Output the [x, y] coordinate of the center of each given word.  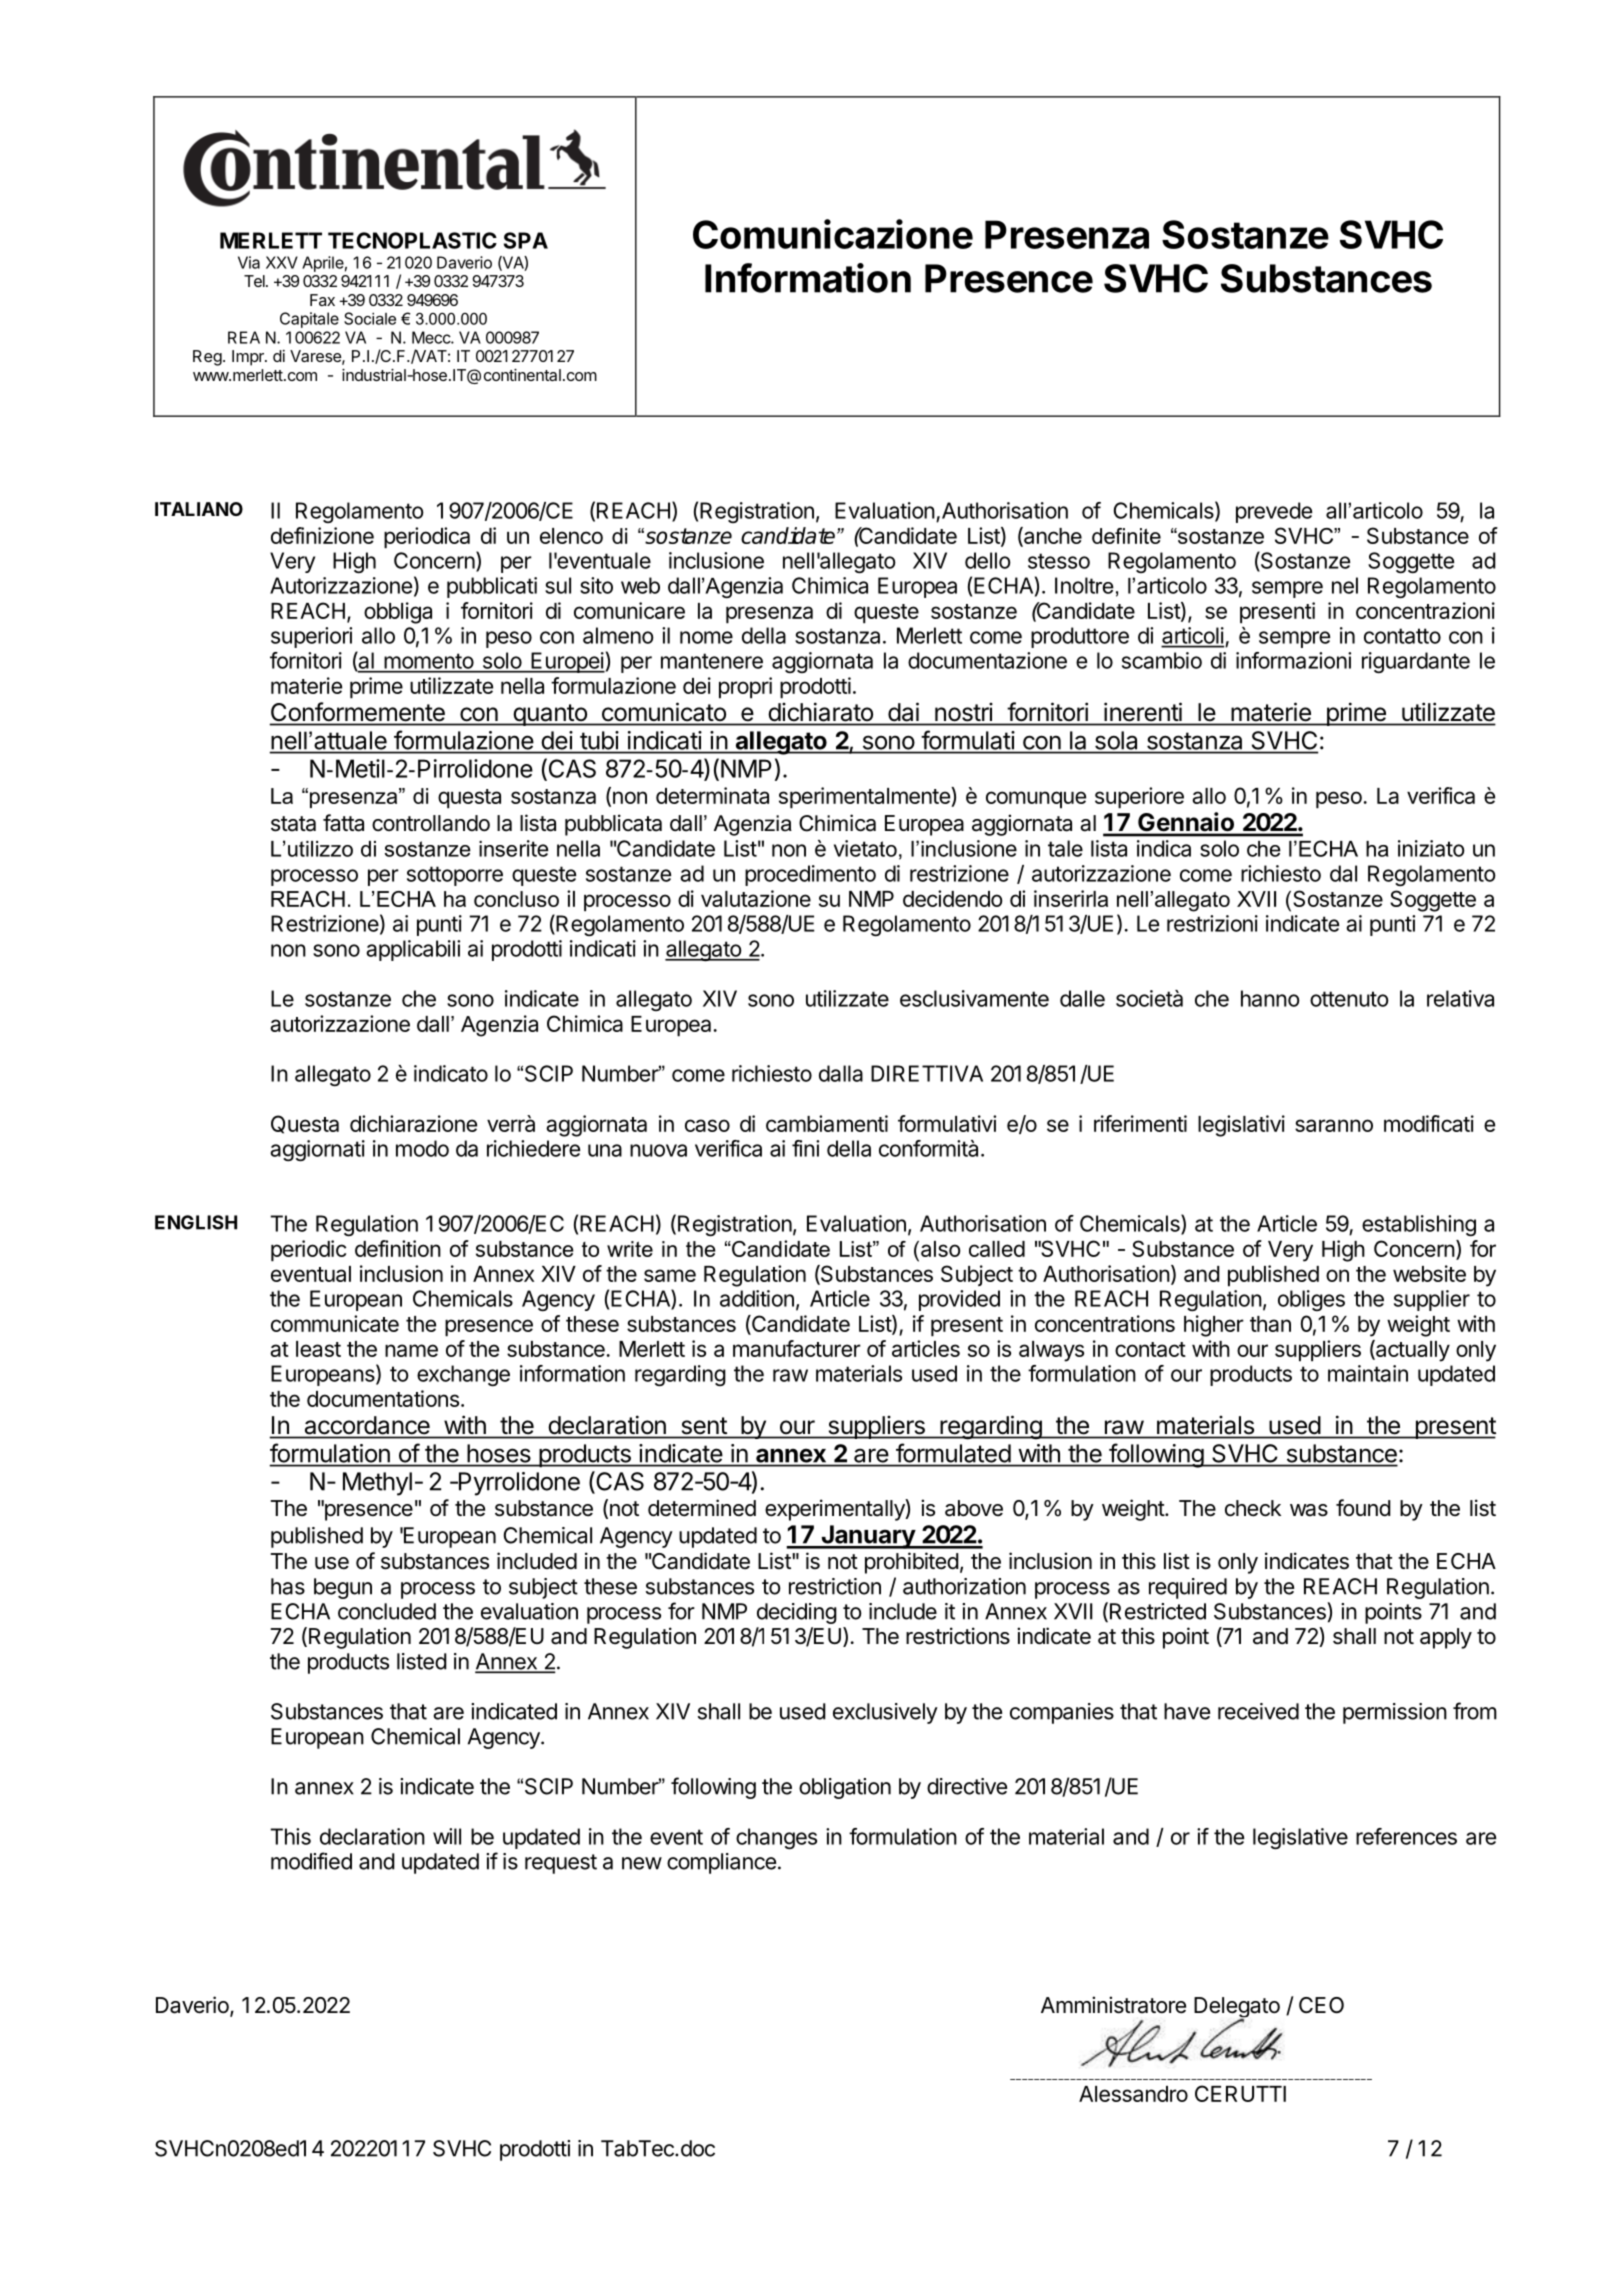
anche [1052, 536]
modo [422, 1148]
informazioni [1293, 660]
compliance [721, 1863]
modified [311, 1861]
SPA [526, 240]
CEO [1321, 2005]
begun [343, 1588]
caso [707, 1125]
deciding [797, 1613]
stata [293, 824]
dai [903, 712]
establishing [1419, 1225]
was [1309, 1510]
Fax [322, 300]
